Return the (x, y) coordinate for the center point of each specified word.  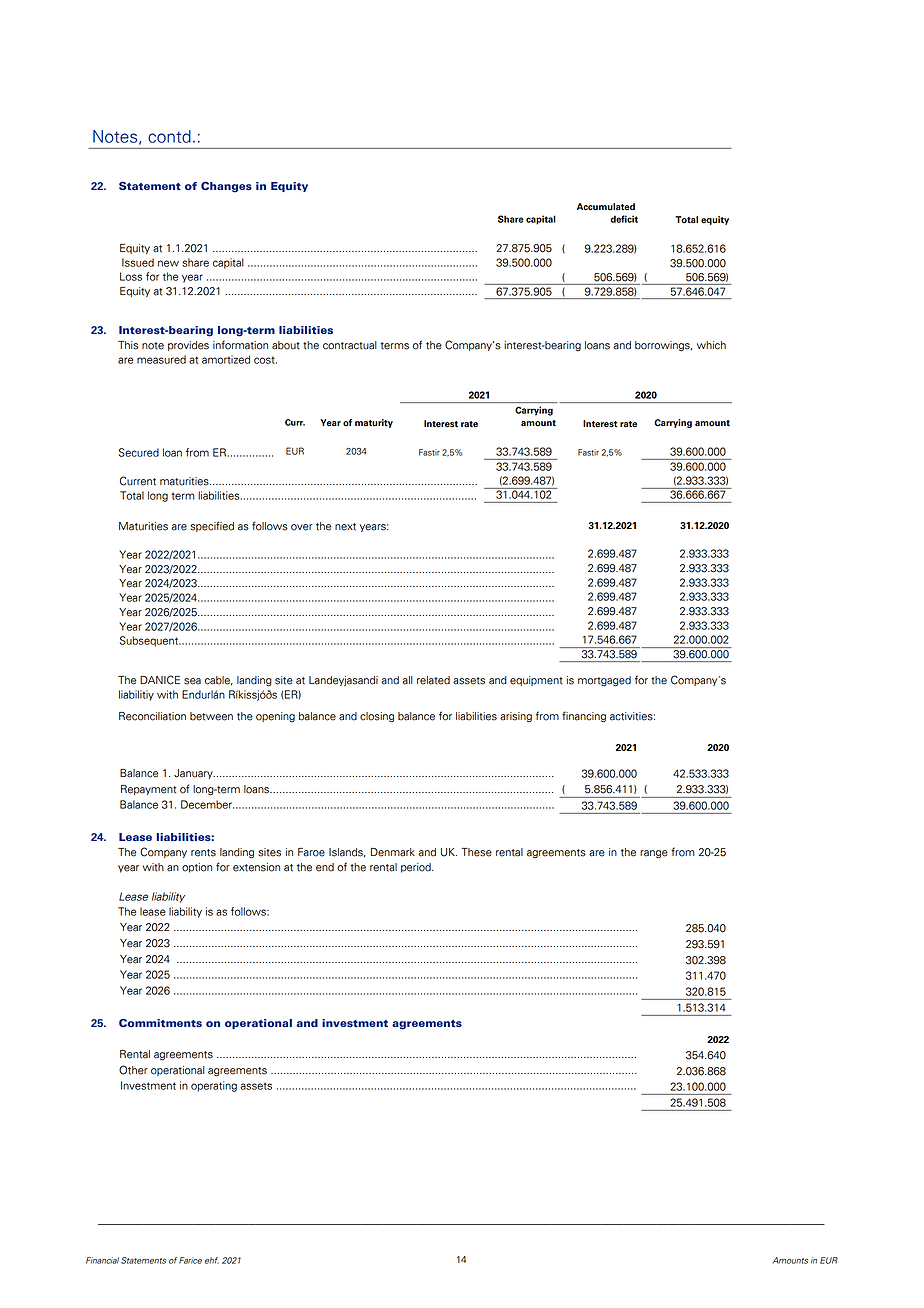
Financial (102, 1260)
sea (192, 681)
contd (169, 136)
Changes (226, 187)
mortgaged (604, 681)
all (407, 680)
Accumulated (606, 207)
